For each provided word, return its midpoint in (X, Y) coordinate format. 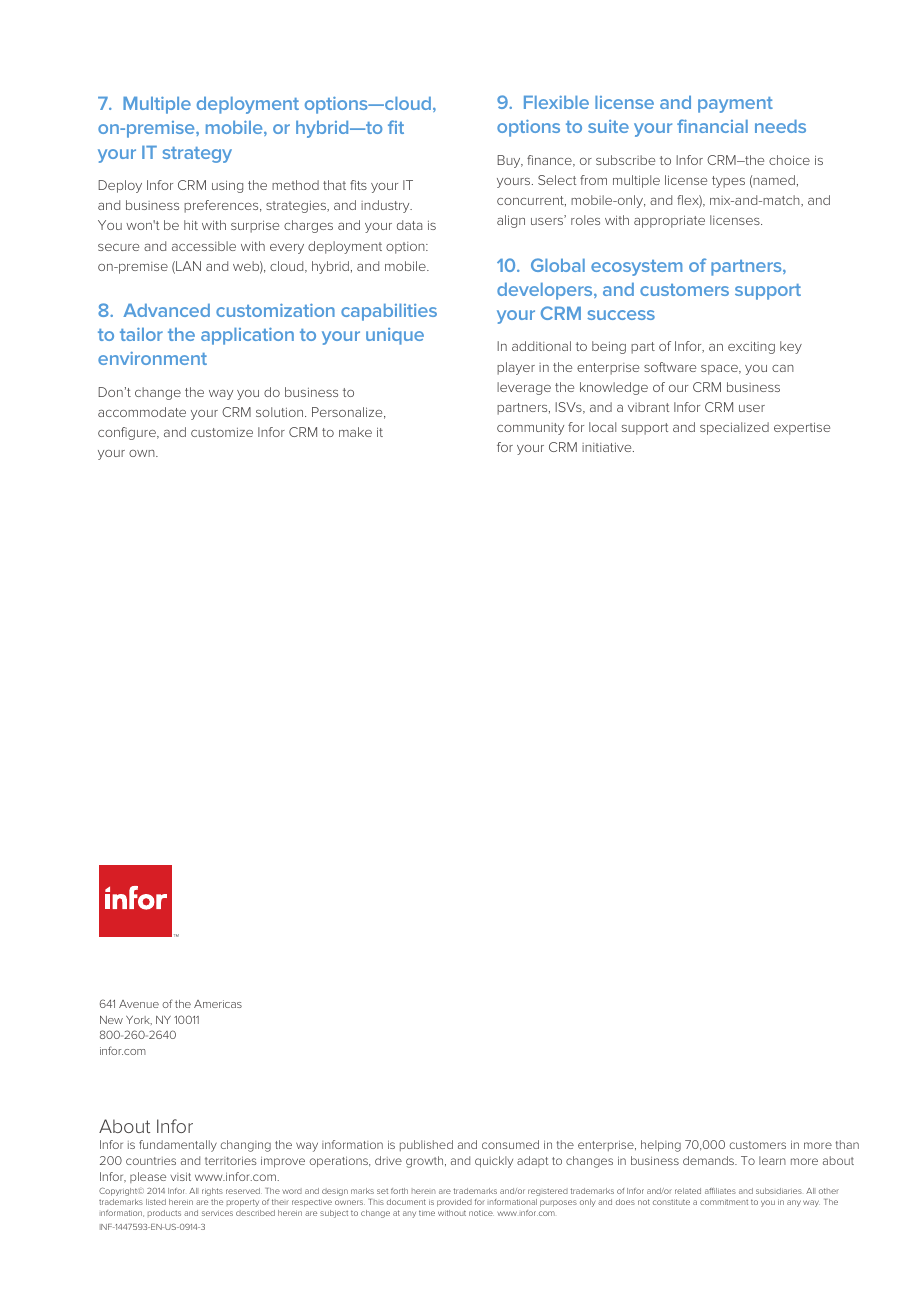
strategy (197, 155)
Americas (218, 1004)
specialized (734, 428)
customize (222, 432)
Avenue (139, 1004)
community (530, 429)
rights (212, 1192)
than (847, 1144)
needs (780, 126)
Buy (510, 161)
